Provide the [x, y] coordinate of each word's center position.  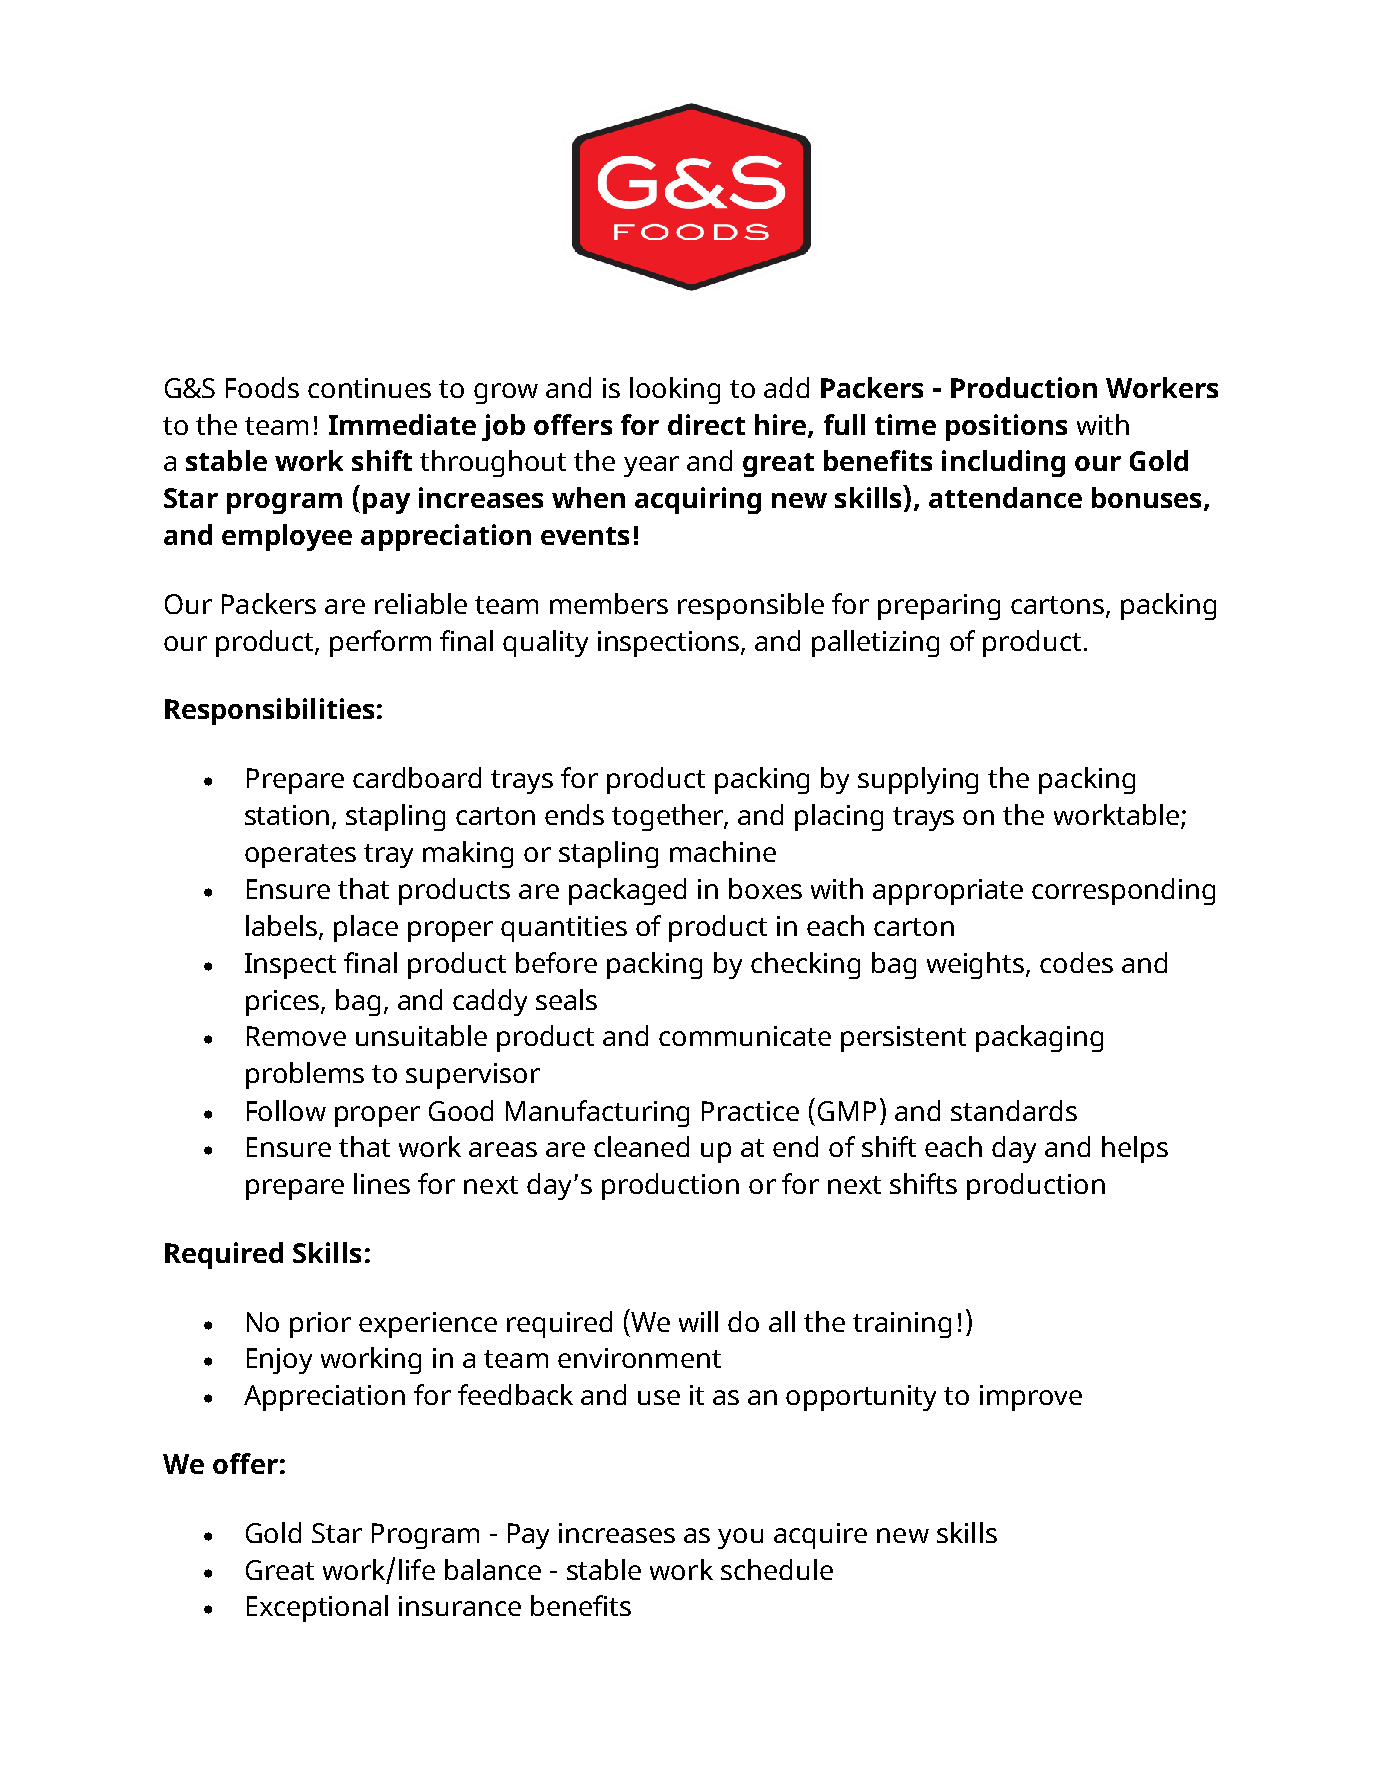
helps [1135, 1149]
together [669, 817]
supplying [918, 780]
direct [706, 424]
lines [382, 1183]
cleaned [641, 1146]
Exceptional [317, 1608]
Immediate [402, 424]
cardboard [417, 777]
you [740, 1538]
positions [1006, 427]
